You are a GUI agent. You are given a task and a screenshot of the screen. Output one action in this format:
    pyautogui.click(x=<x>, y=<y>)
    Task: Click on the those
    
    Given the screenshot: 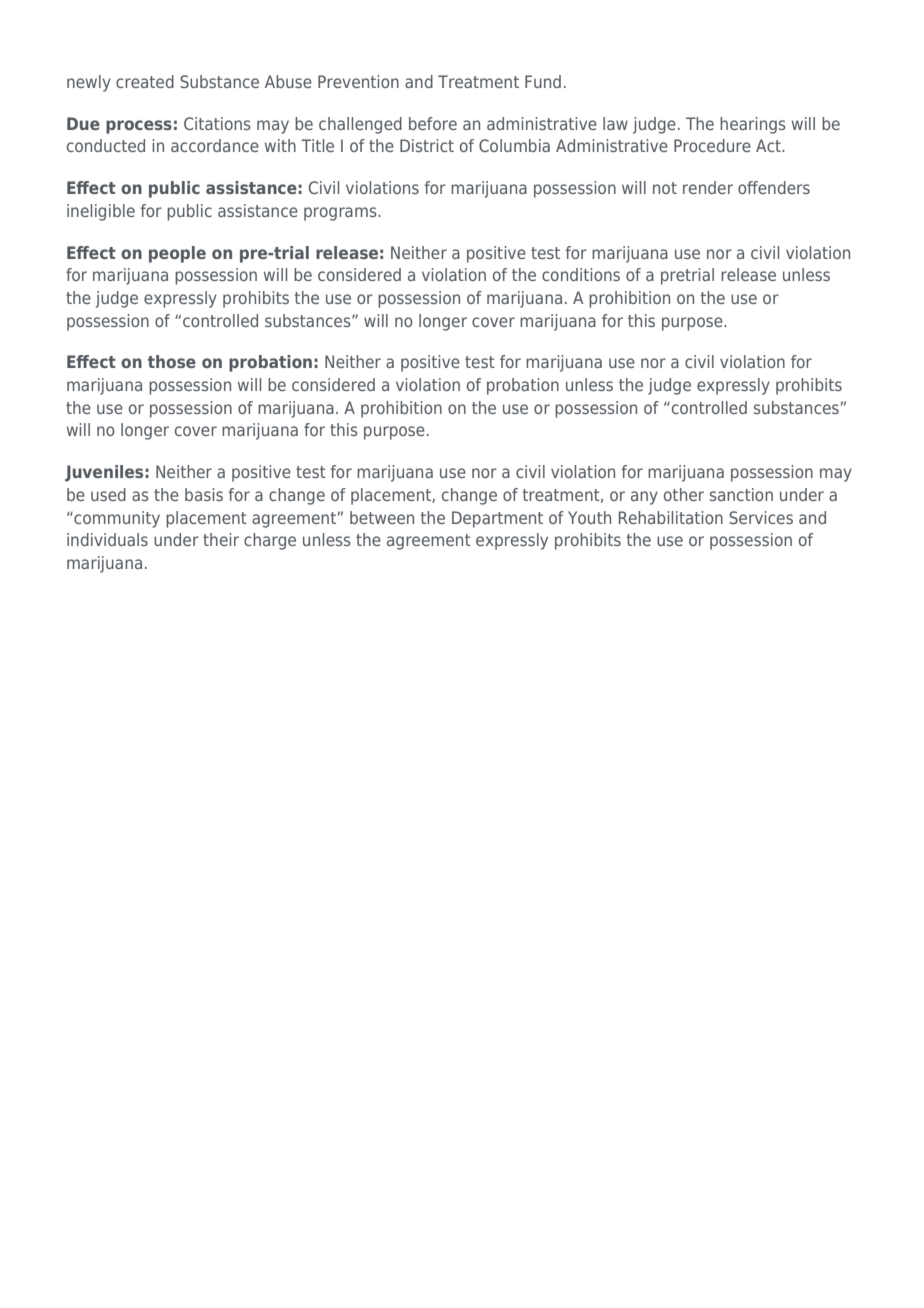 What is the action you would take?
    pyautogui.click(x=172, y=361)
